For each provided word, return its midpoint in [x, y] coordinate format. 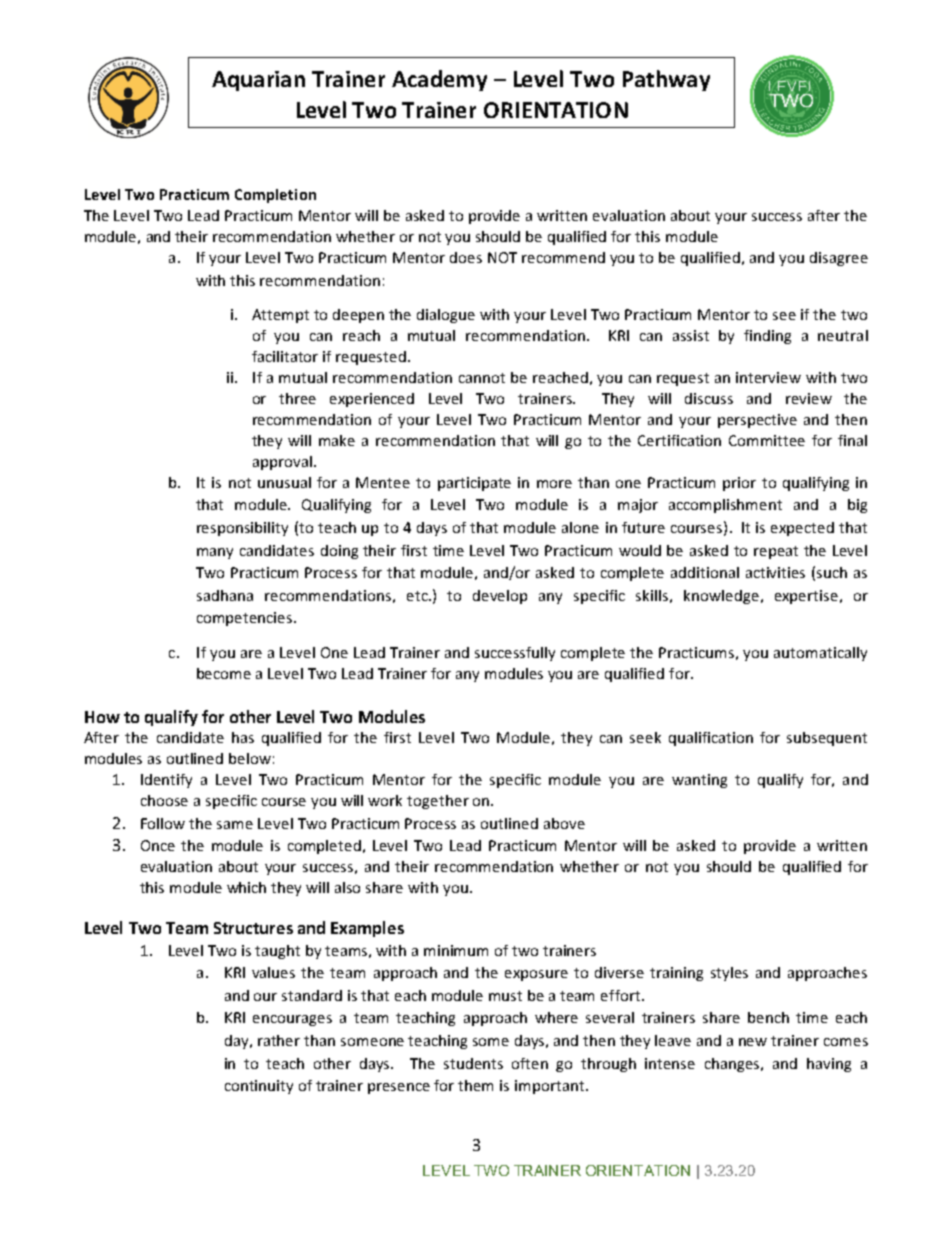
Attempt [280, 316]
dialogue [446, 316]
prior [739, 484]
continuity [259, 1087]
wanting [699, 781]
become [224, 673]
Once [158, 845]
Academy [439, 80]
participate [474, 484]
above [564, 823]
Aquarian [258, 81]
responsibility [242, 529]
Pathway [666, 80]
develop [500, 597]
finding [767, 337]
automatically [820, 654]
